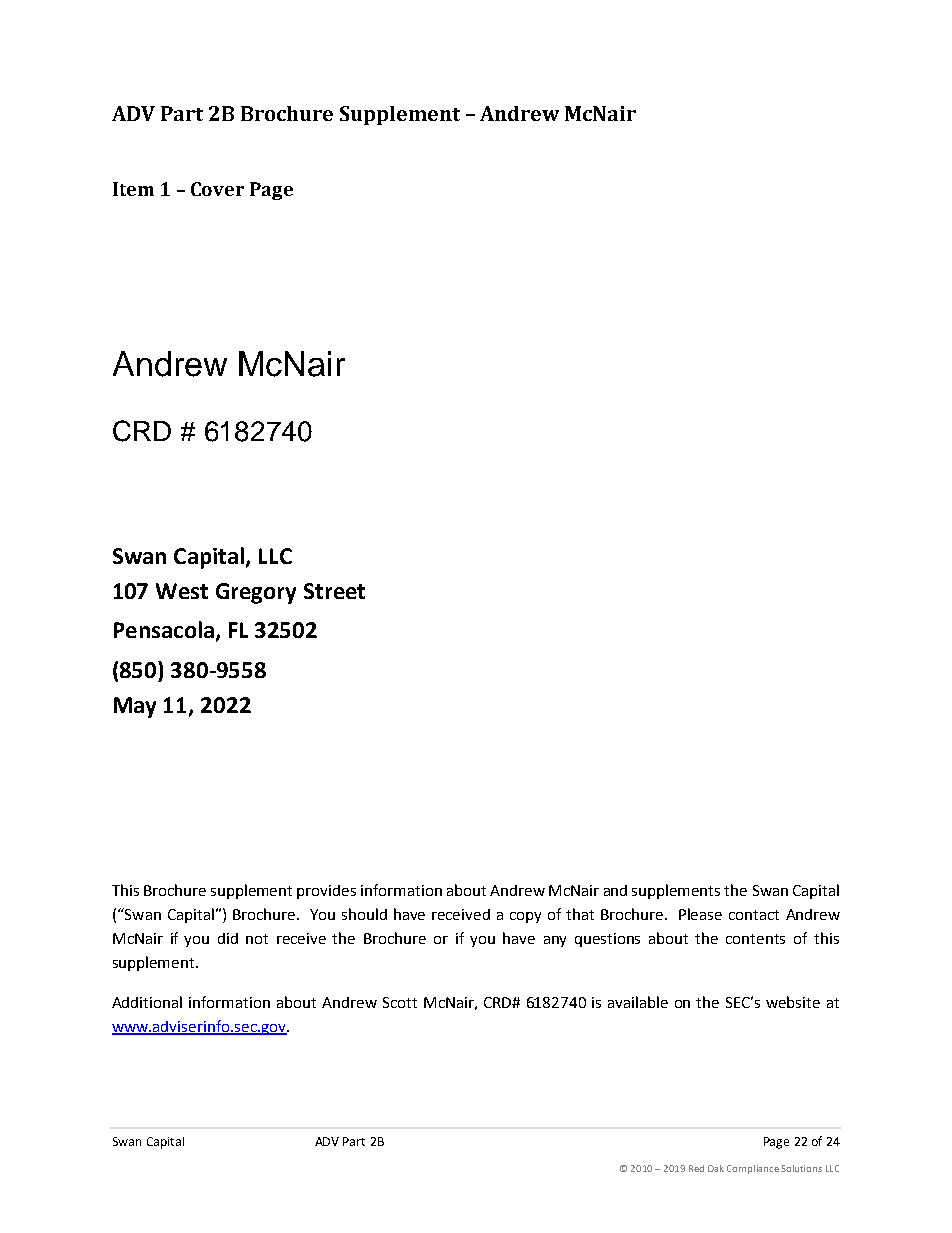 The width and height of the screenshot is (952, 1233). What do you see at coordinates (334, 591) in the screenshot?
I see `Street` at bounding box center [334, 591].
